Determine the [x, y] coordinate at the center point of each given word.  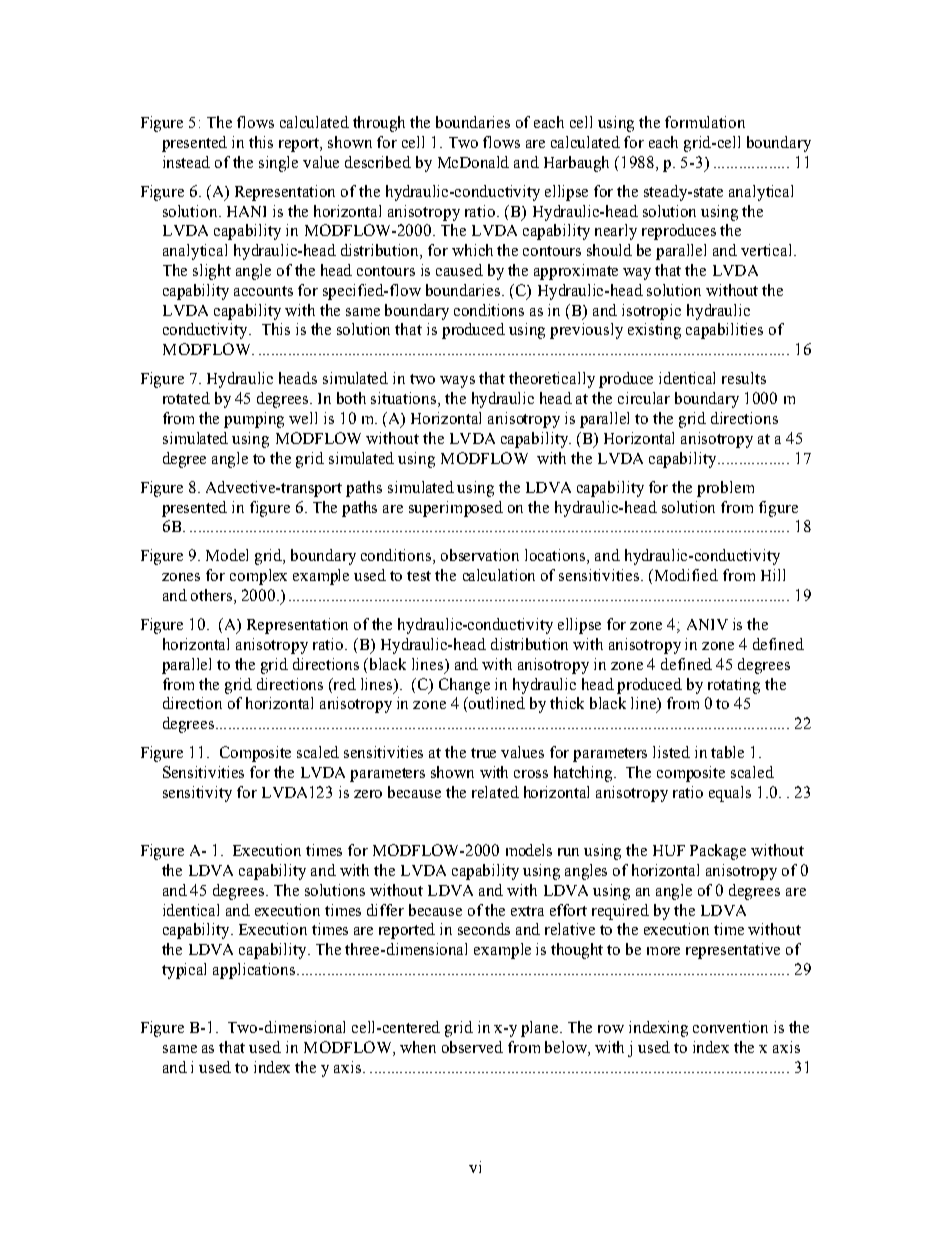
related [495, 792]
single [278, 164]
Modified [685, 575]
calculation [499, 575]
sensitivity [197, 794]
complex [258, 577]
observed [472, 1047]
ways [457, 382]
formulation [705, 122]
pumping [254, 420]
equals [730, 794]
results [744, 378]
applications [255, 971]
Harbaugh [576, 164]
